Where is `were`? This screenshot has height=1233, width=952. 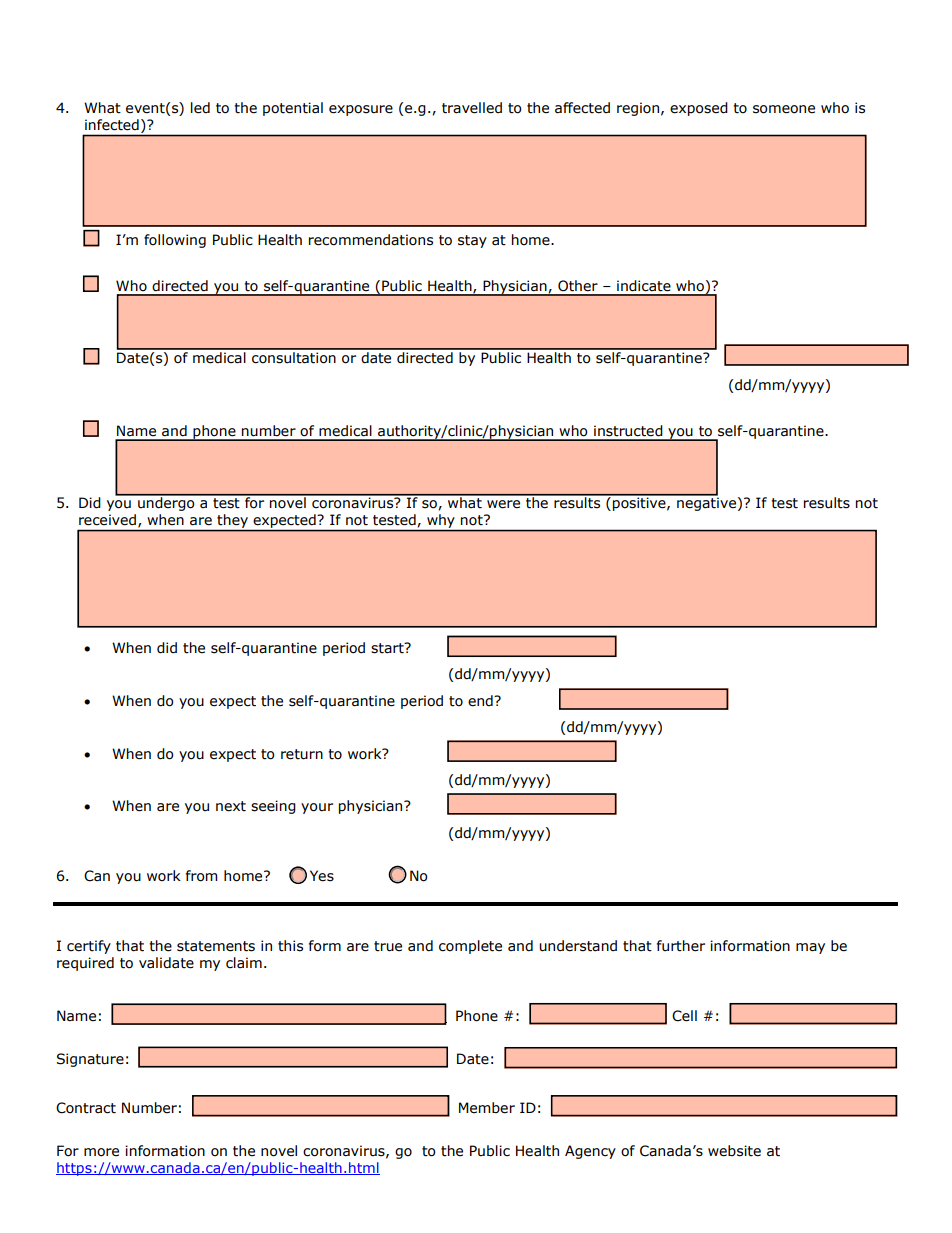 were is located at coordinates (503, 504).
